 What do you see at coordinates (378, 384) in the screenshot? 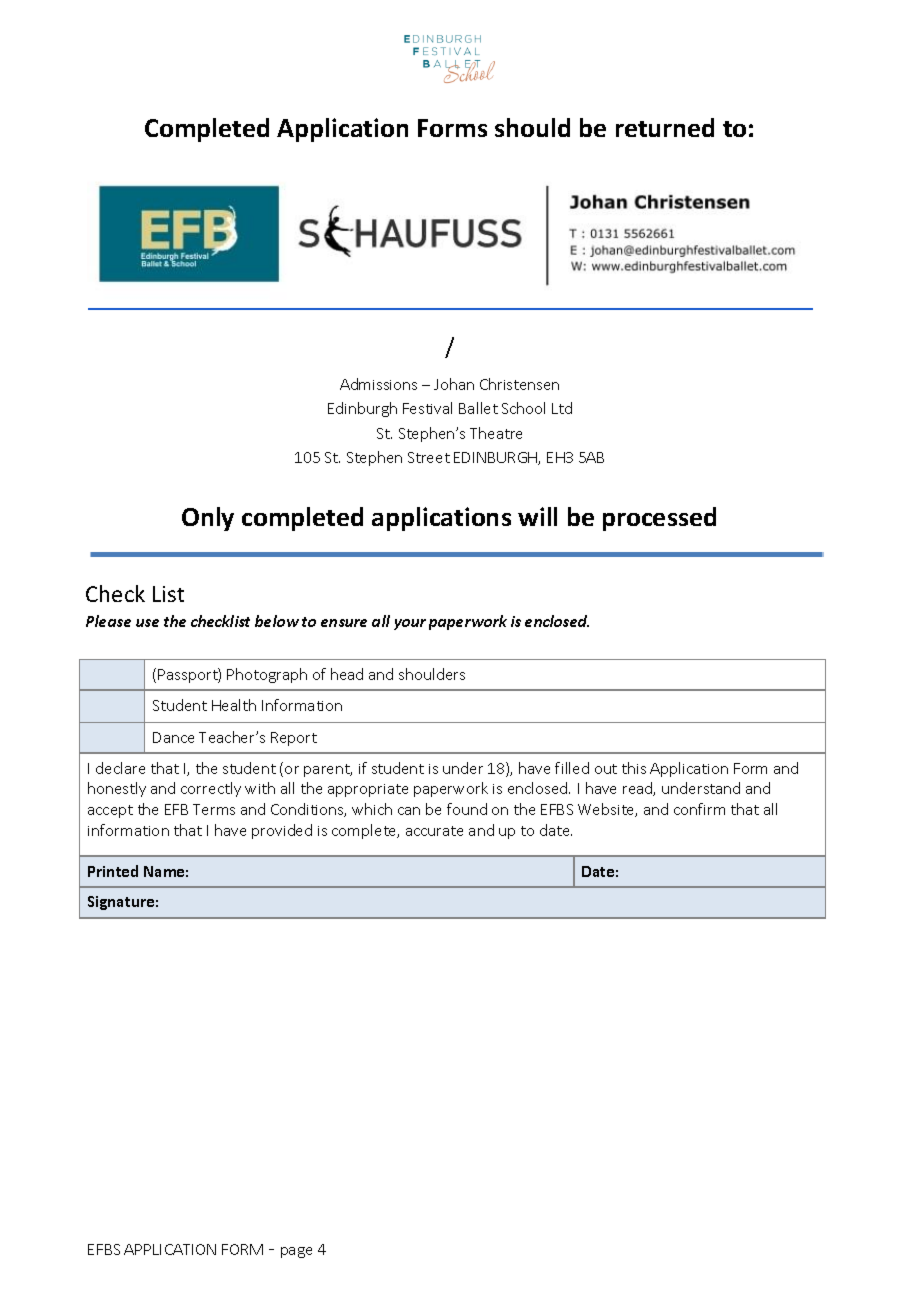
I see `Admissions` at bounding box center [378, 384].
